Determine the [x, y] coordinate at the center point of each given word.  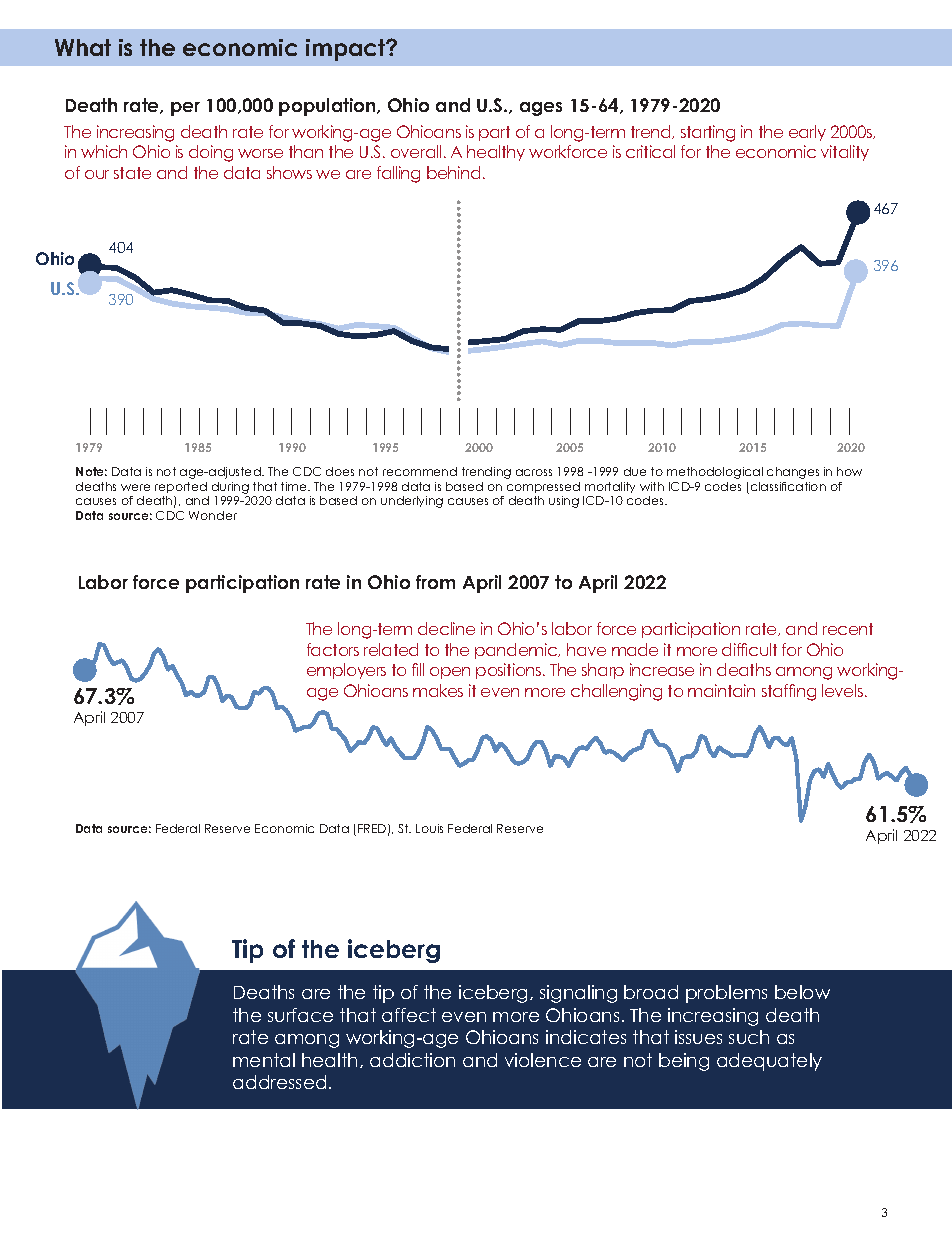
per [185, 109]
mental [264, 1060]
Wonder [213, 515]
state [132, 173]
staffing [789, 692]
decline [446, 628]
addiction [412, 1060]
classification [788, 486]
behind [453, 172]
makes [438, 690]
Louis [429, 828]
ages [541, 109]
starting [708, 133]
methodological [715, 473]
